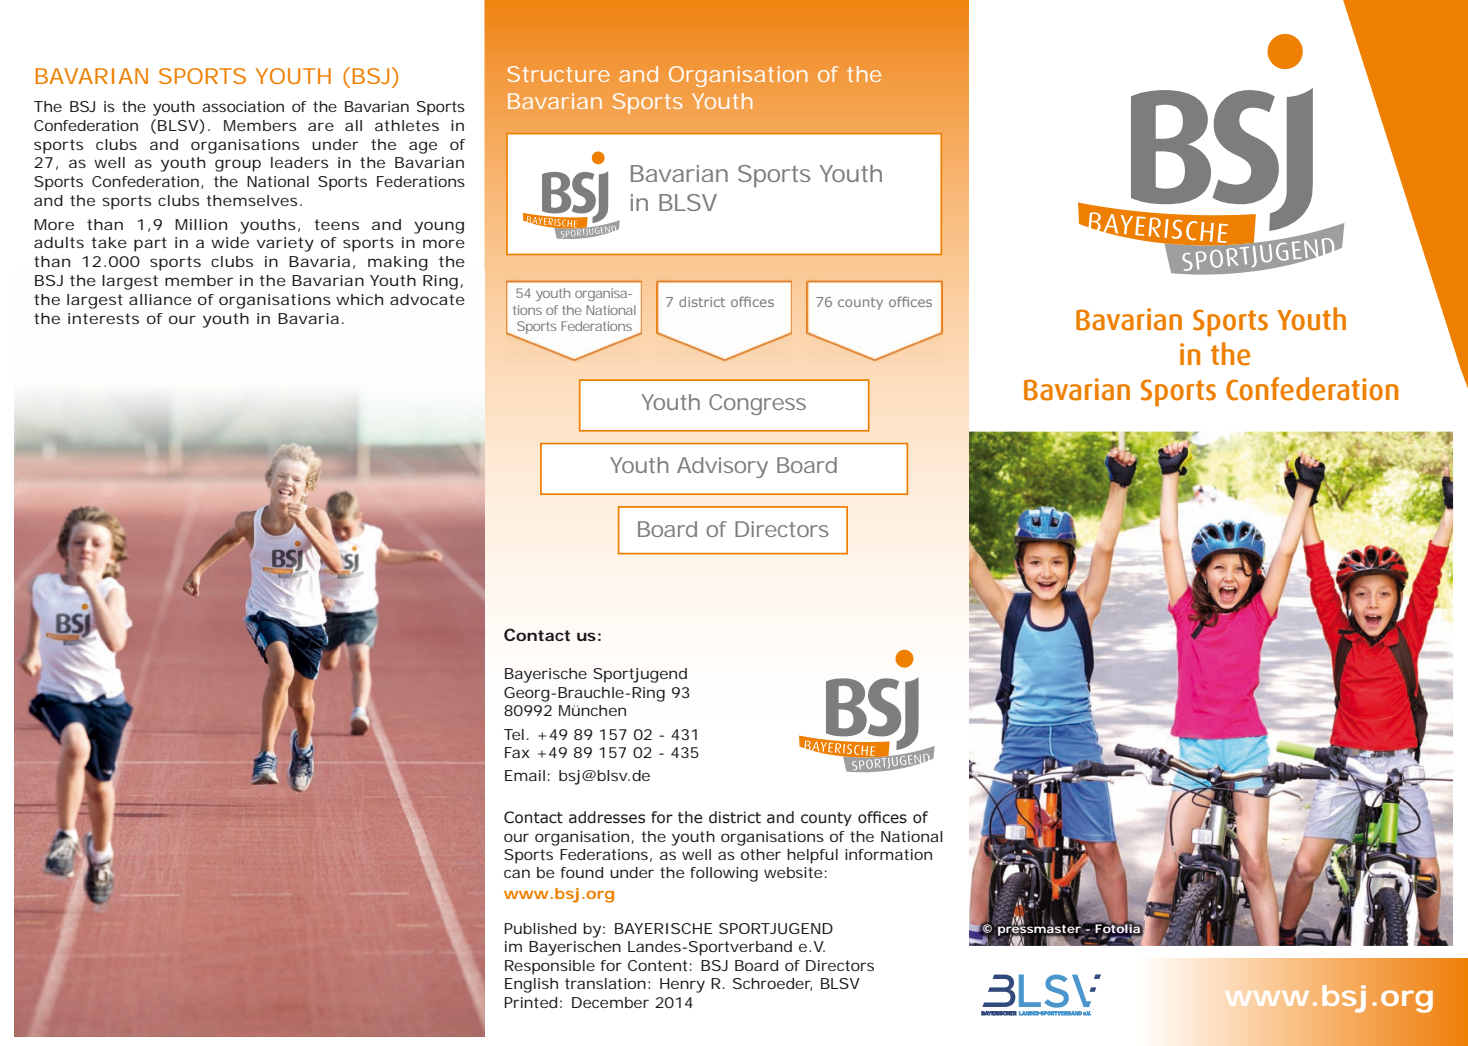  I want to click on Tel, so click(514, 734).
